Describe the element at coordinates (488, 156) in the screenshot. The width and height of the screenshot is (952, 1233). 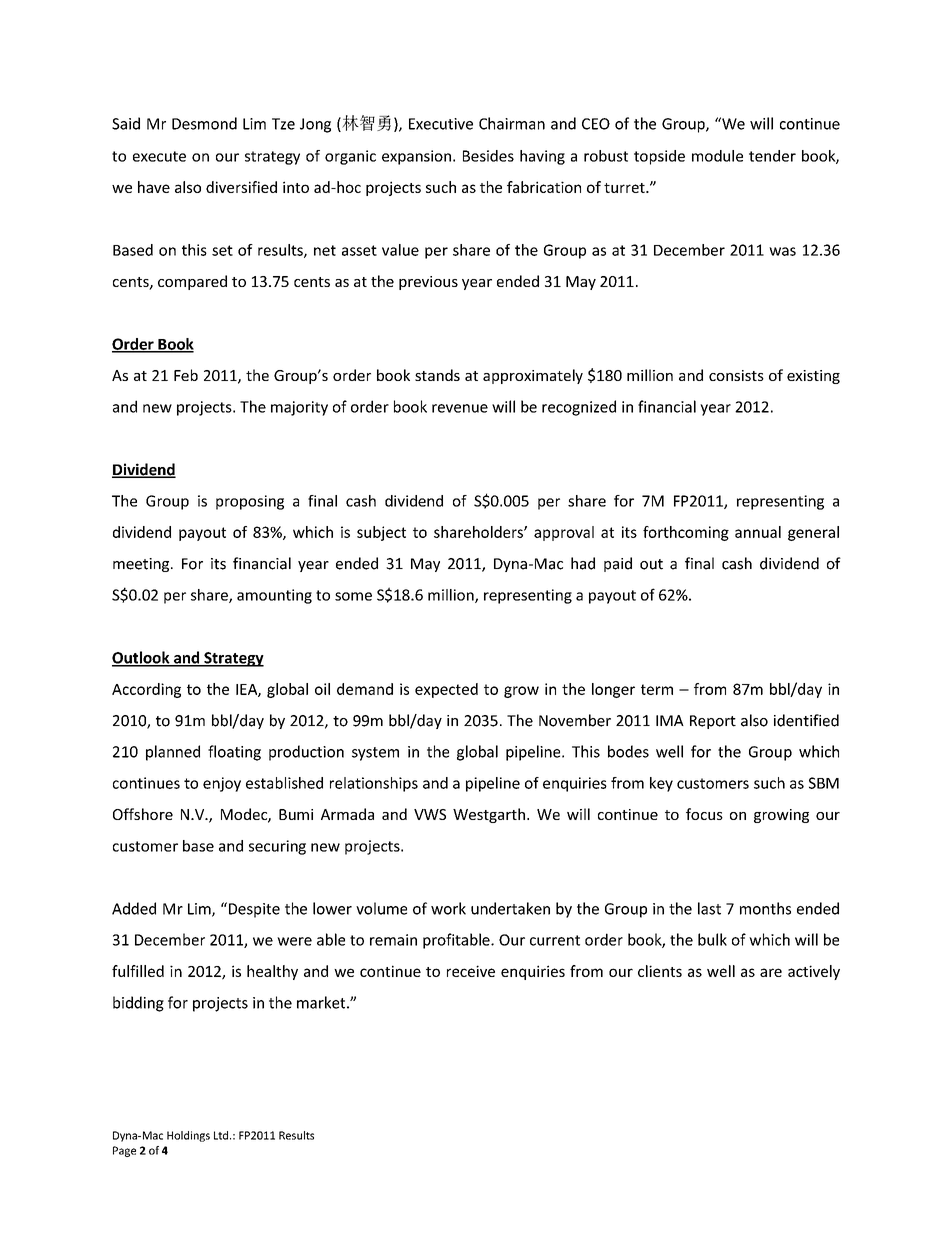
I see `Besides` at that location.
